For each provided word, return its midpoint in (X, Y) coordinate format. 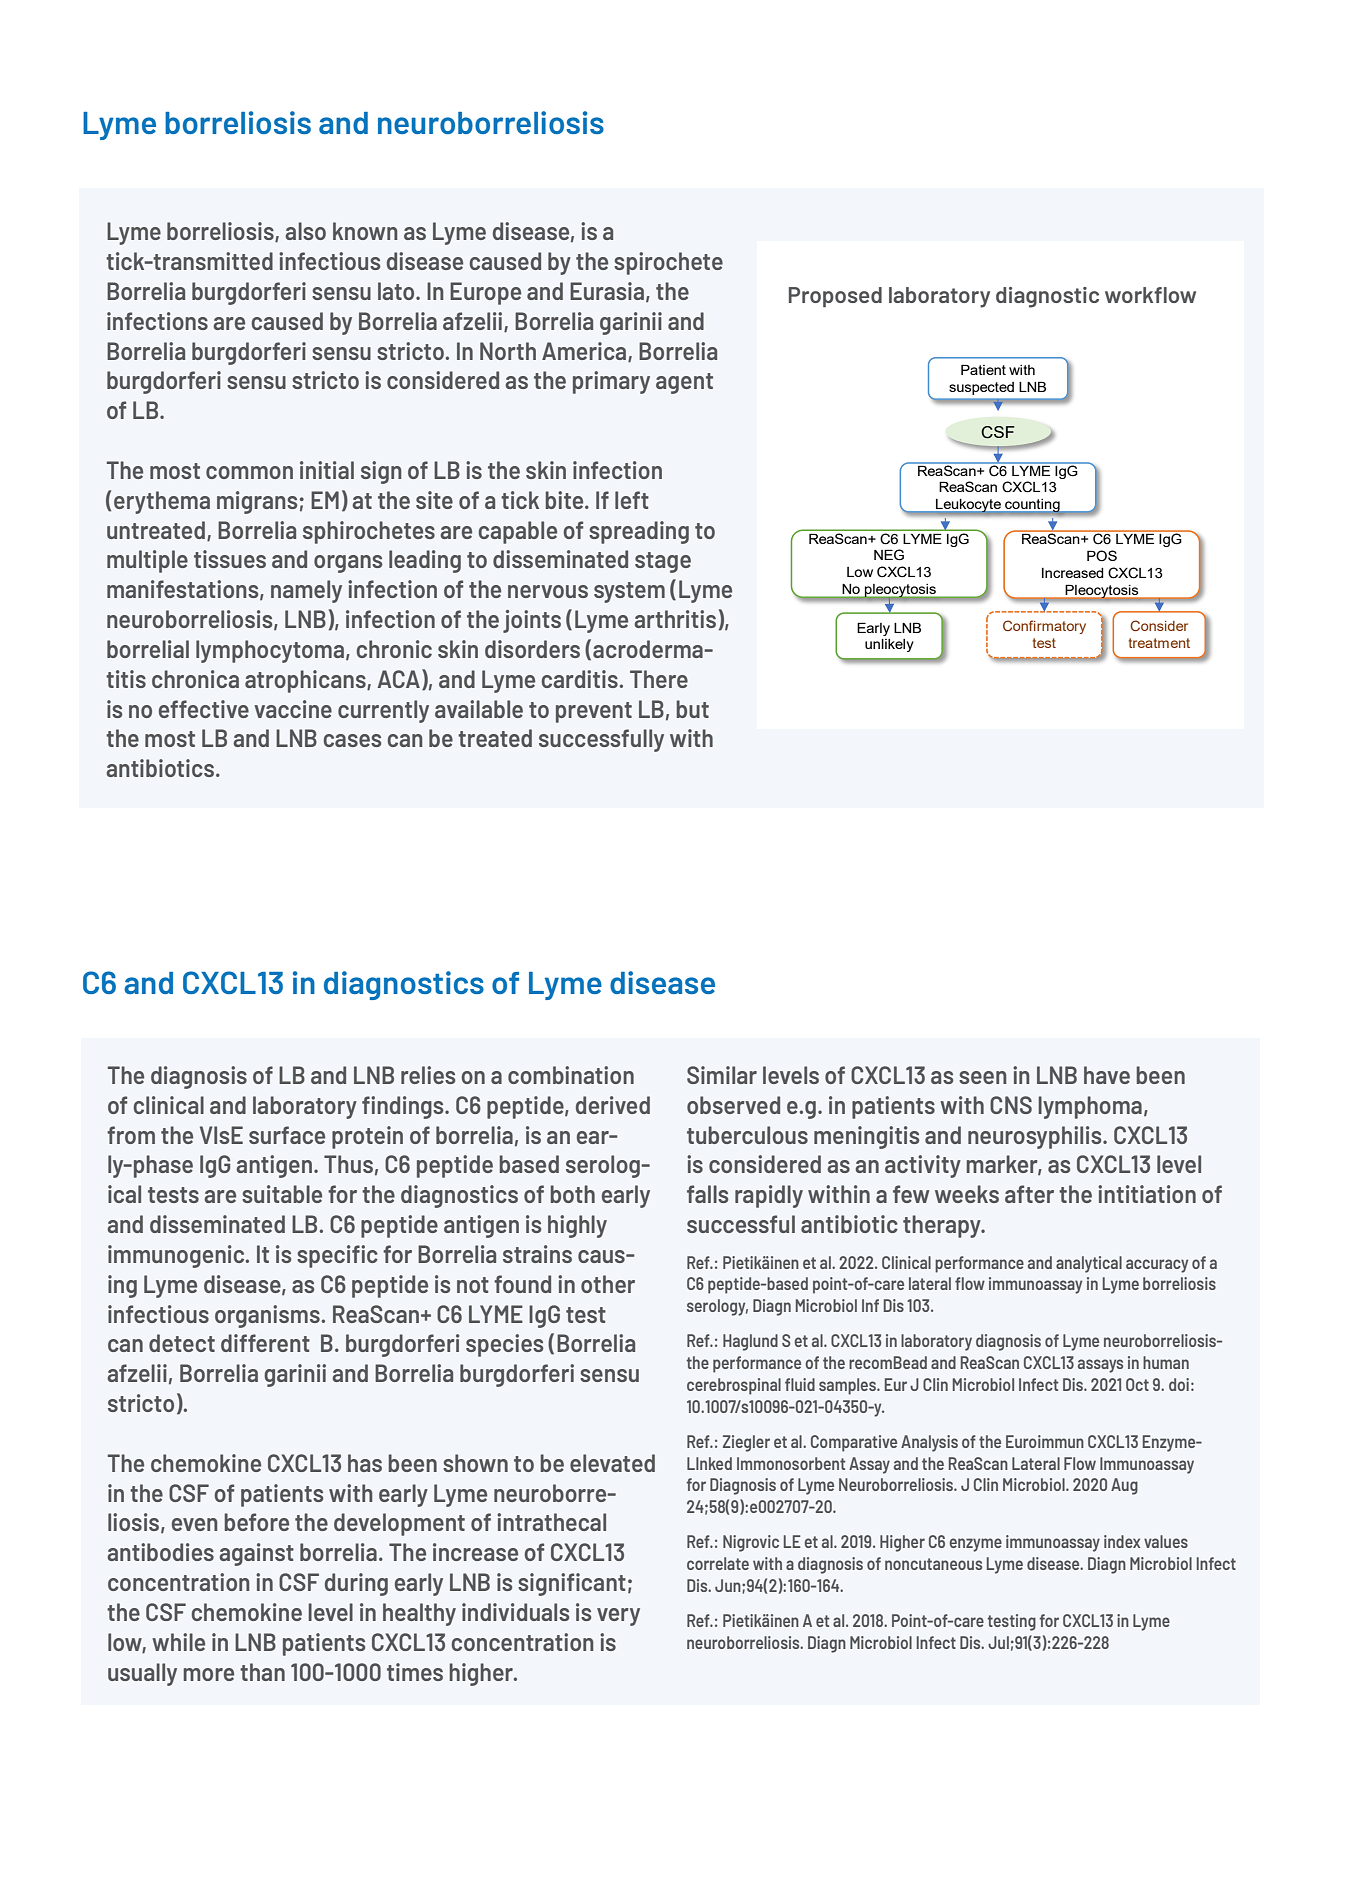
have (1107, 1075)
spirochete (668, 263)
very (618, 1617)
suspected (981, 388)
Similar (722, 1075)
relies (428, 1075)
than (262, 1672)
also (305, 231)
